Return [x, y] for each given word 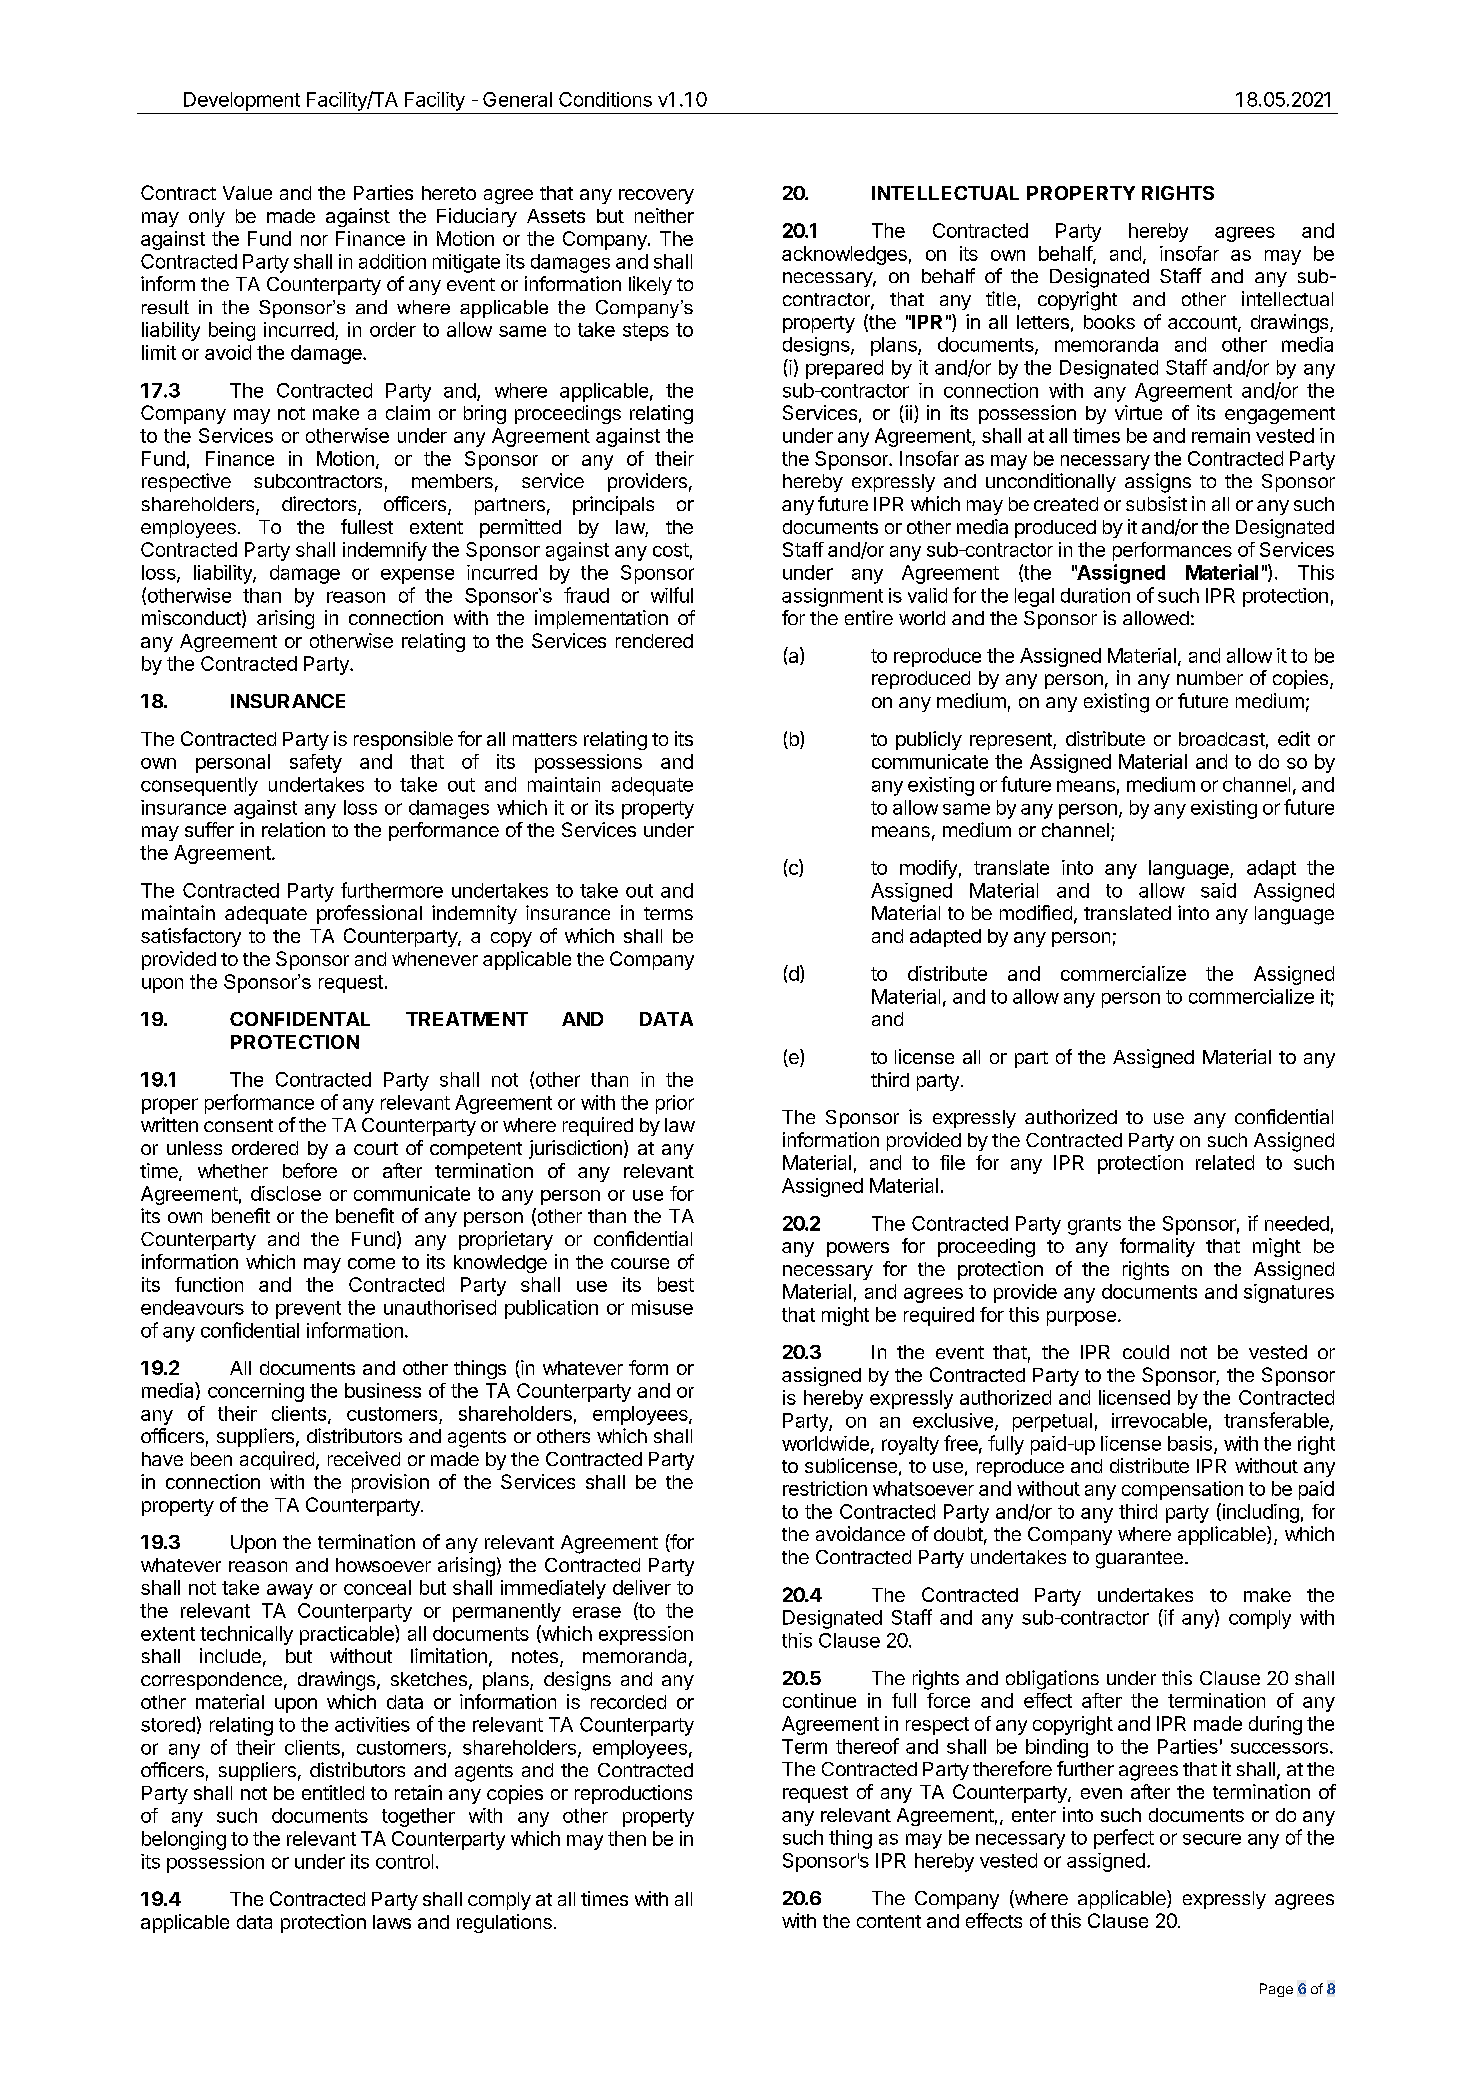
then [627, 1838]
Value [247, 193]
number [1210, 678]
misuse [662, 1307]
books [1109, 322]
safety [316, 763]
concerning [256, 1392]
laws [392, 1922]
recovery [656, 196]
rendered [654, 641]
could [1146, 1352]
